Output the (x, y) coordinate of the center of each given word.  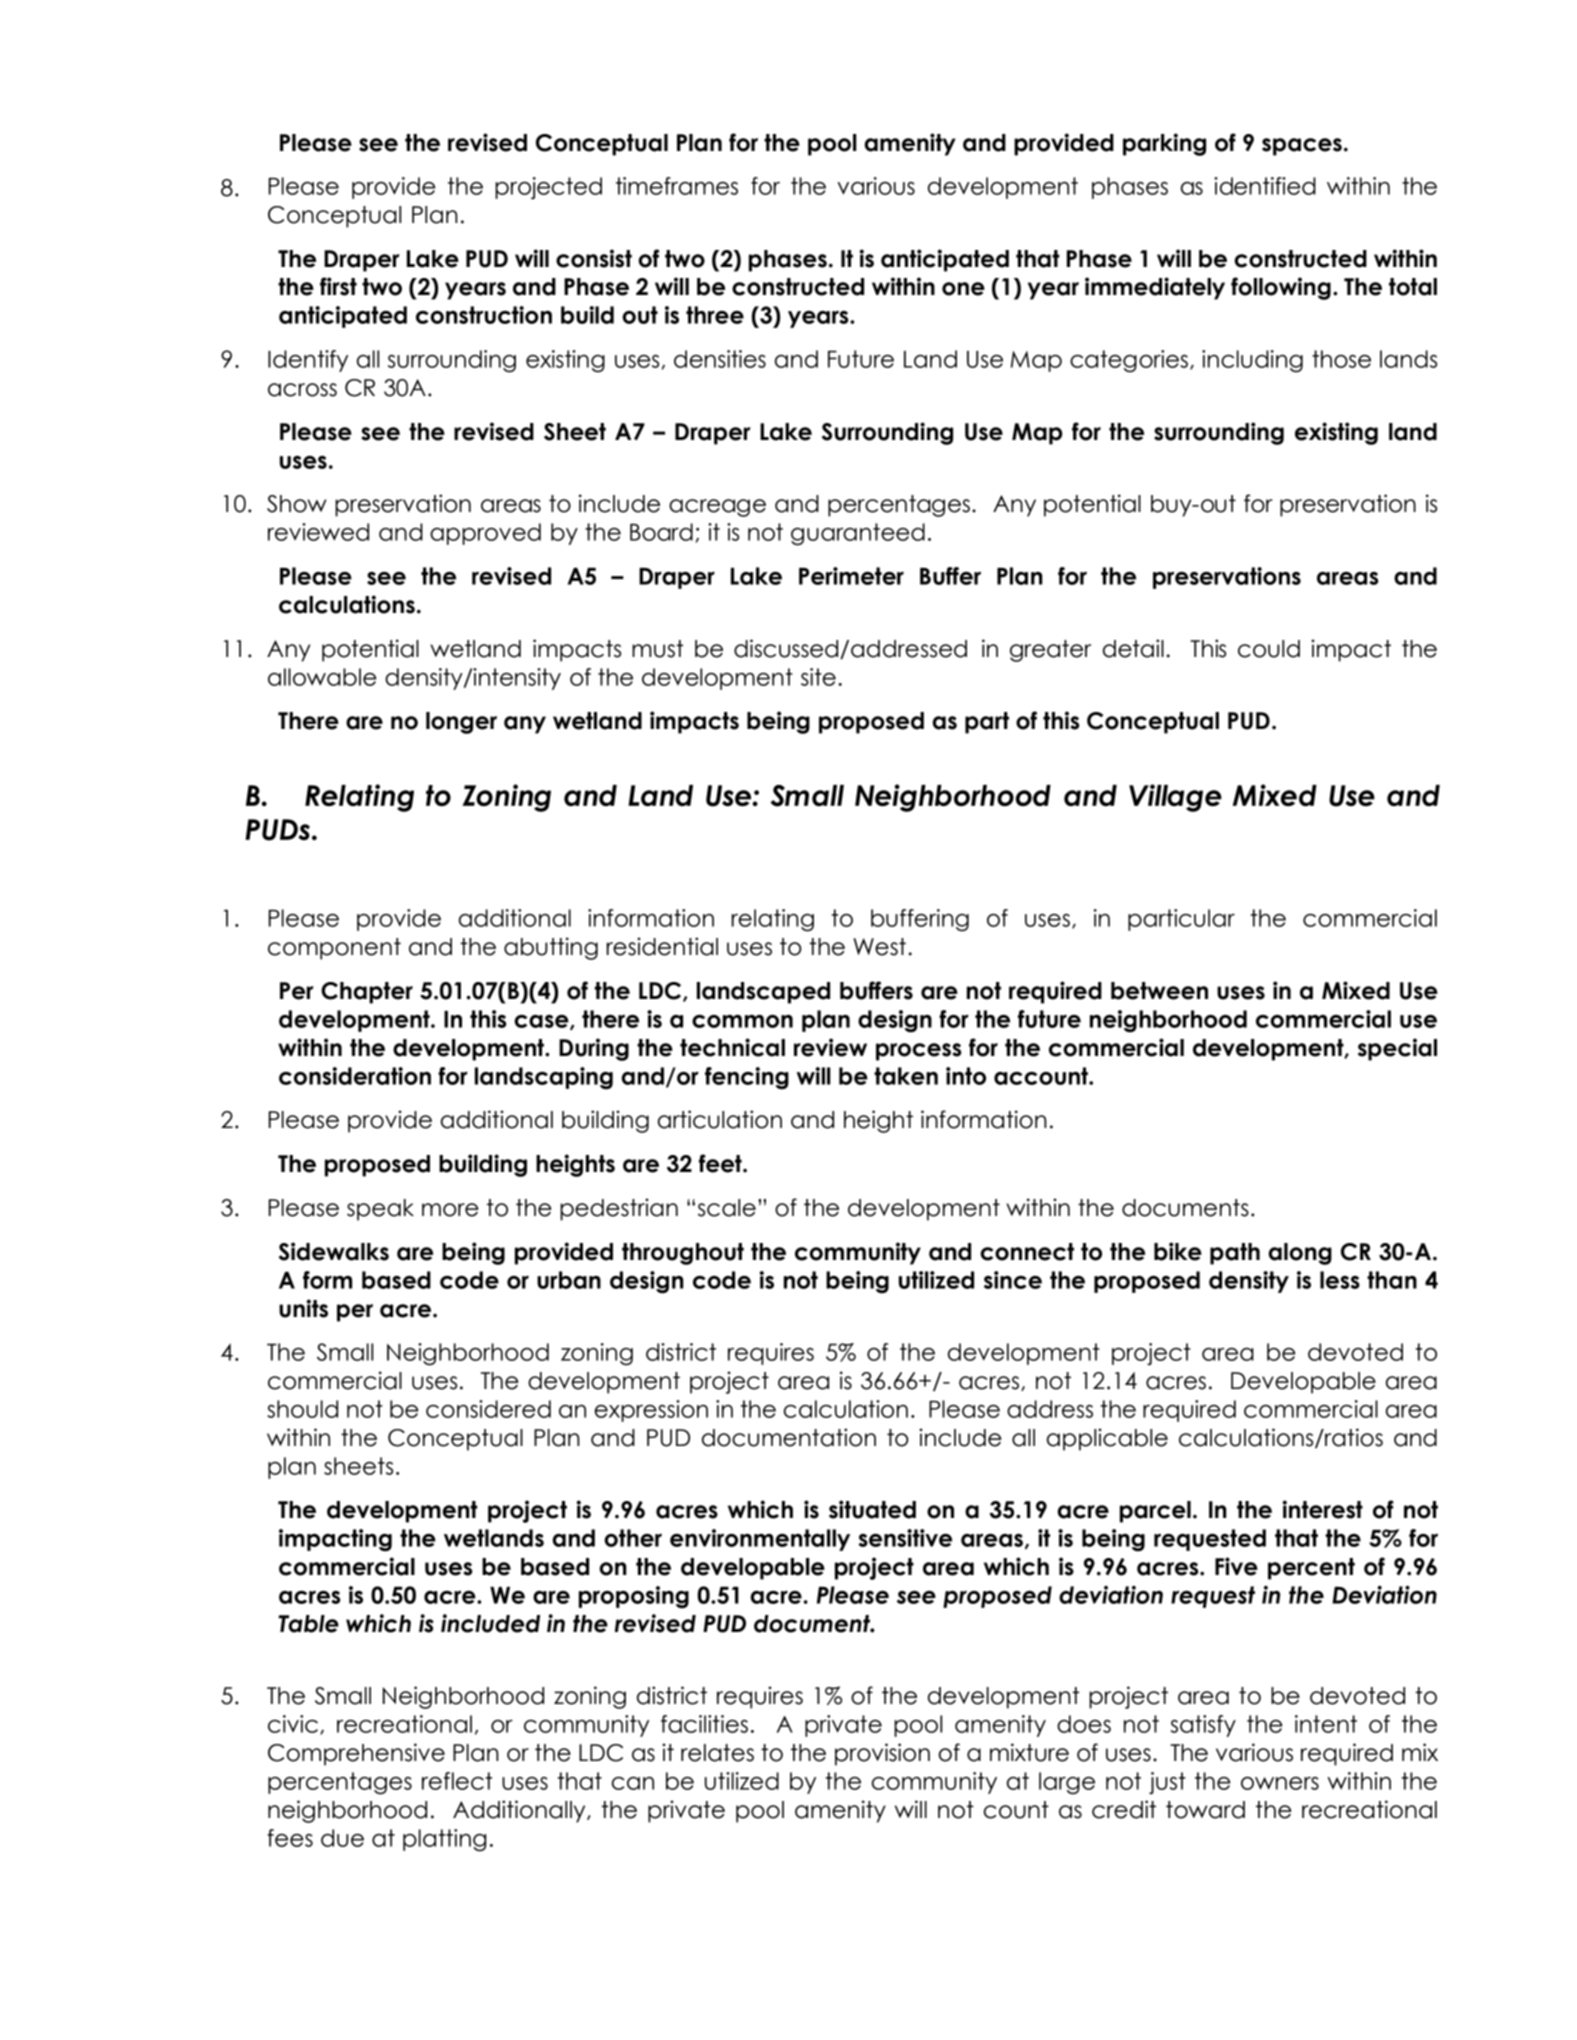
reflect (457, 1781)
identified (1265, 186)
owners (1280, 1783)
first (338, 286)
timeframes (677, 186)
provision (882, 1754)
